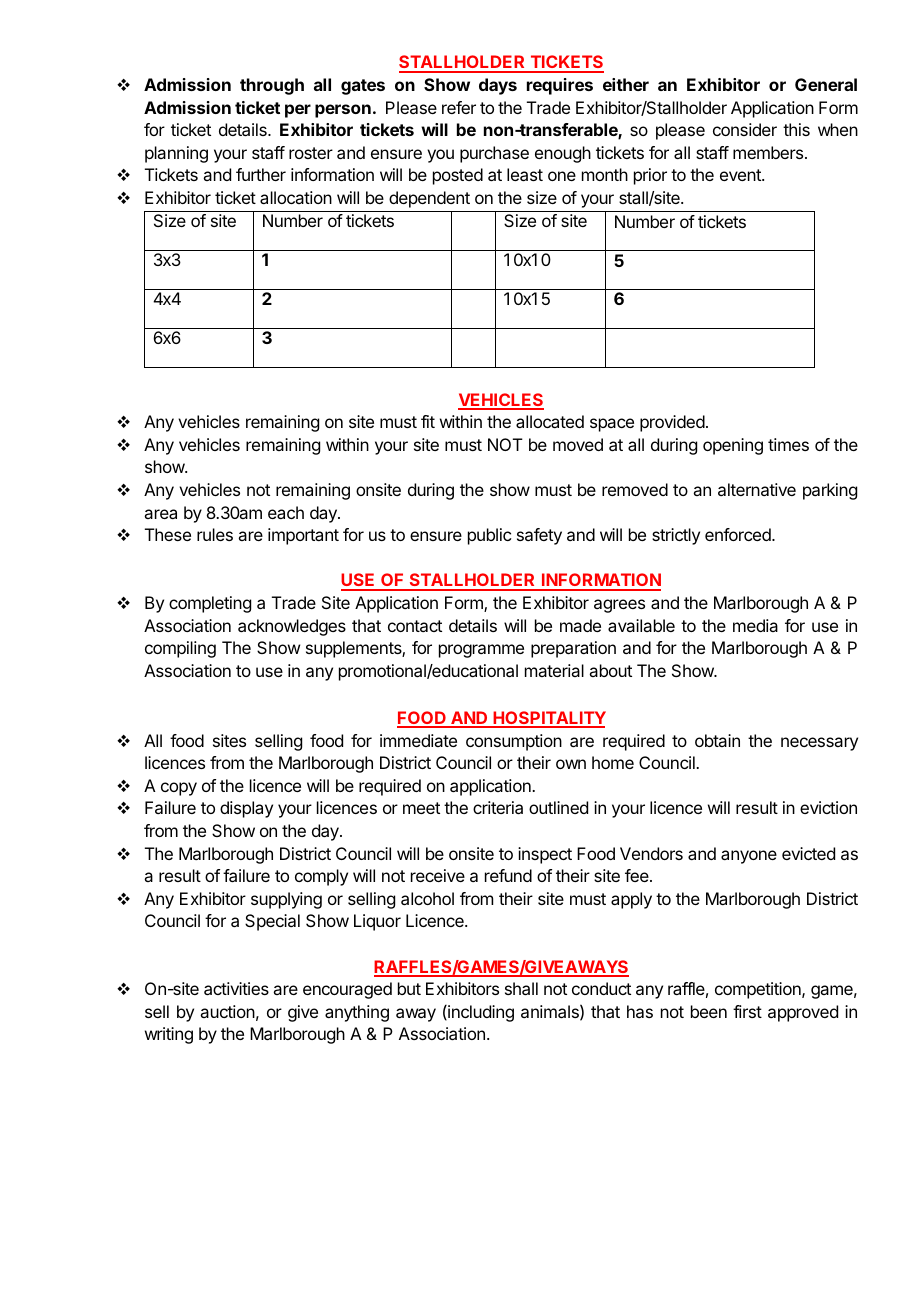  I want to click on obtain, so click(717, 740).
